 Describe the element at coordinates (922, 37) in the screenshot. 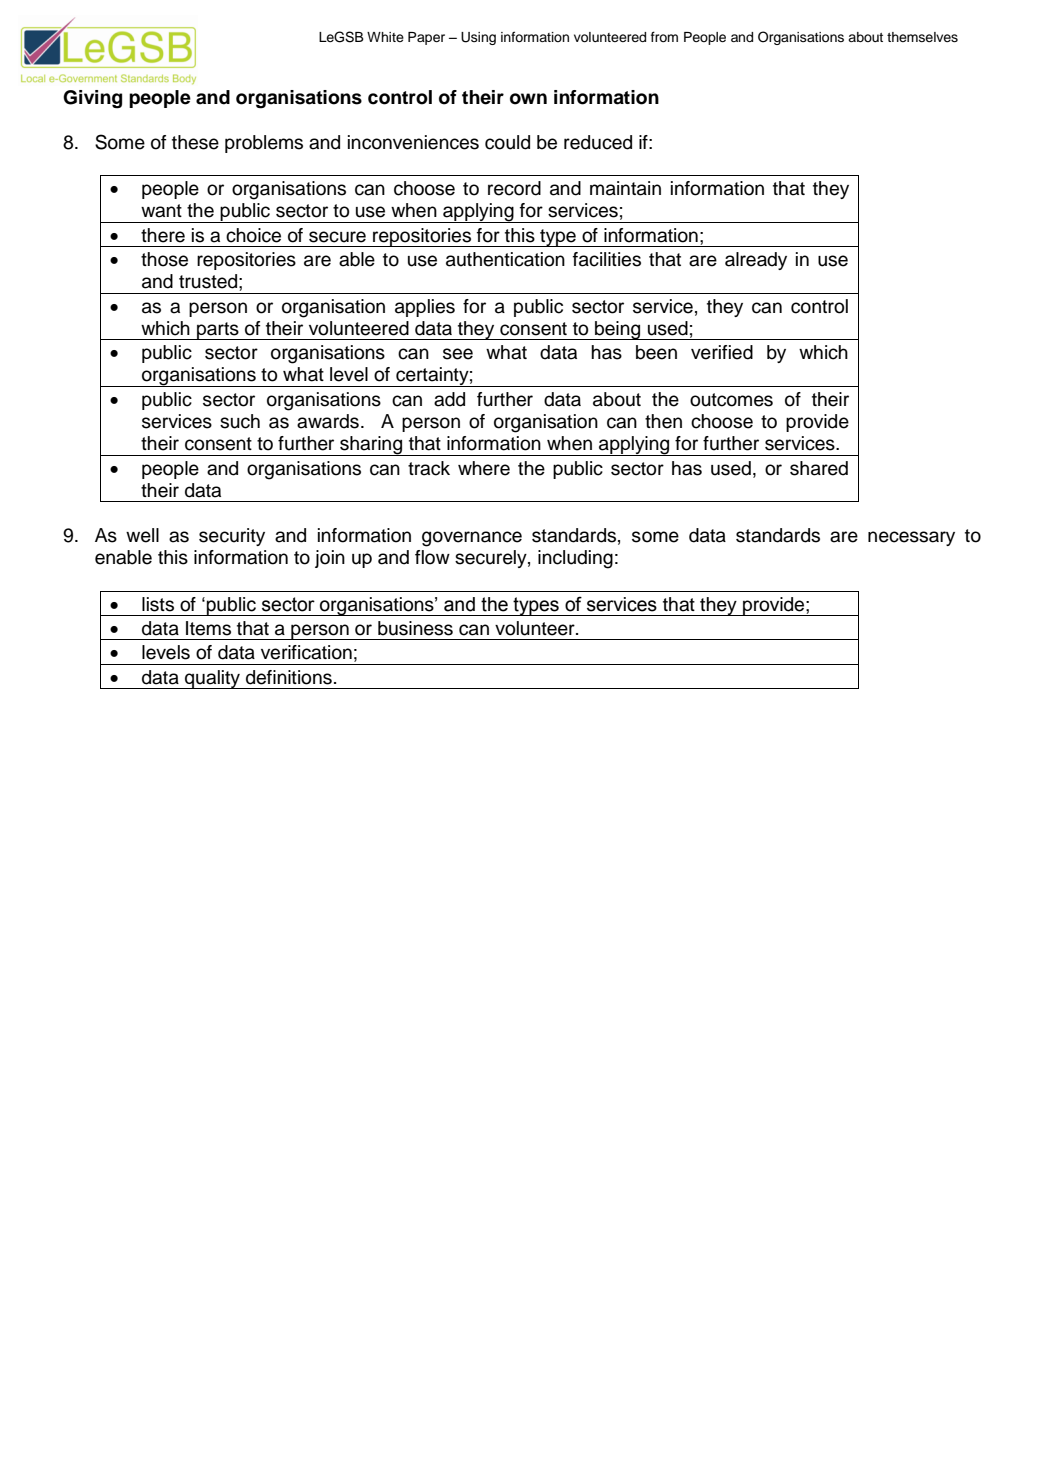

I see `themselves` at that location.
